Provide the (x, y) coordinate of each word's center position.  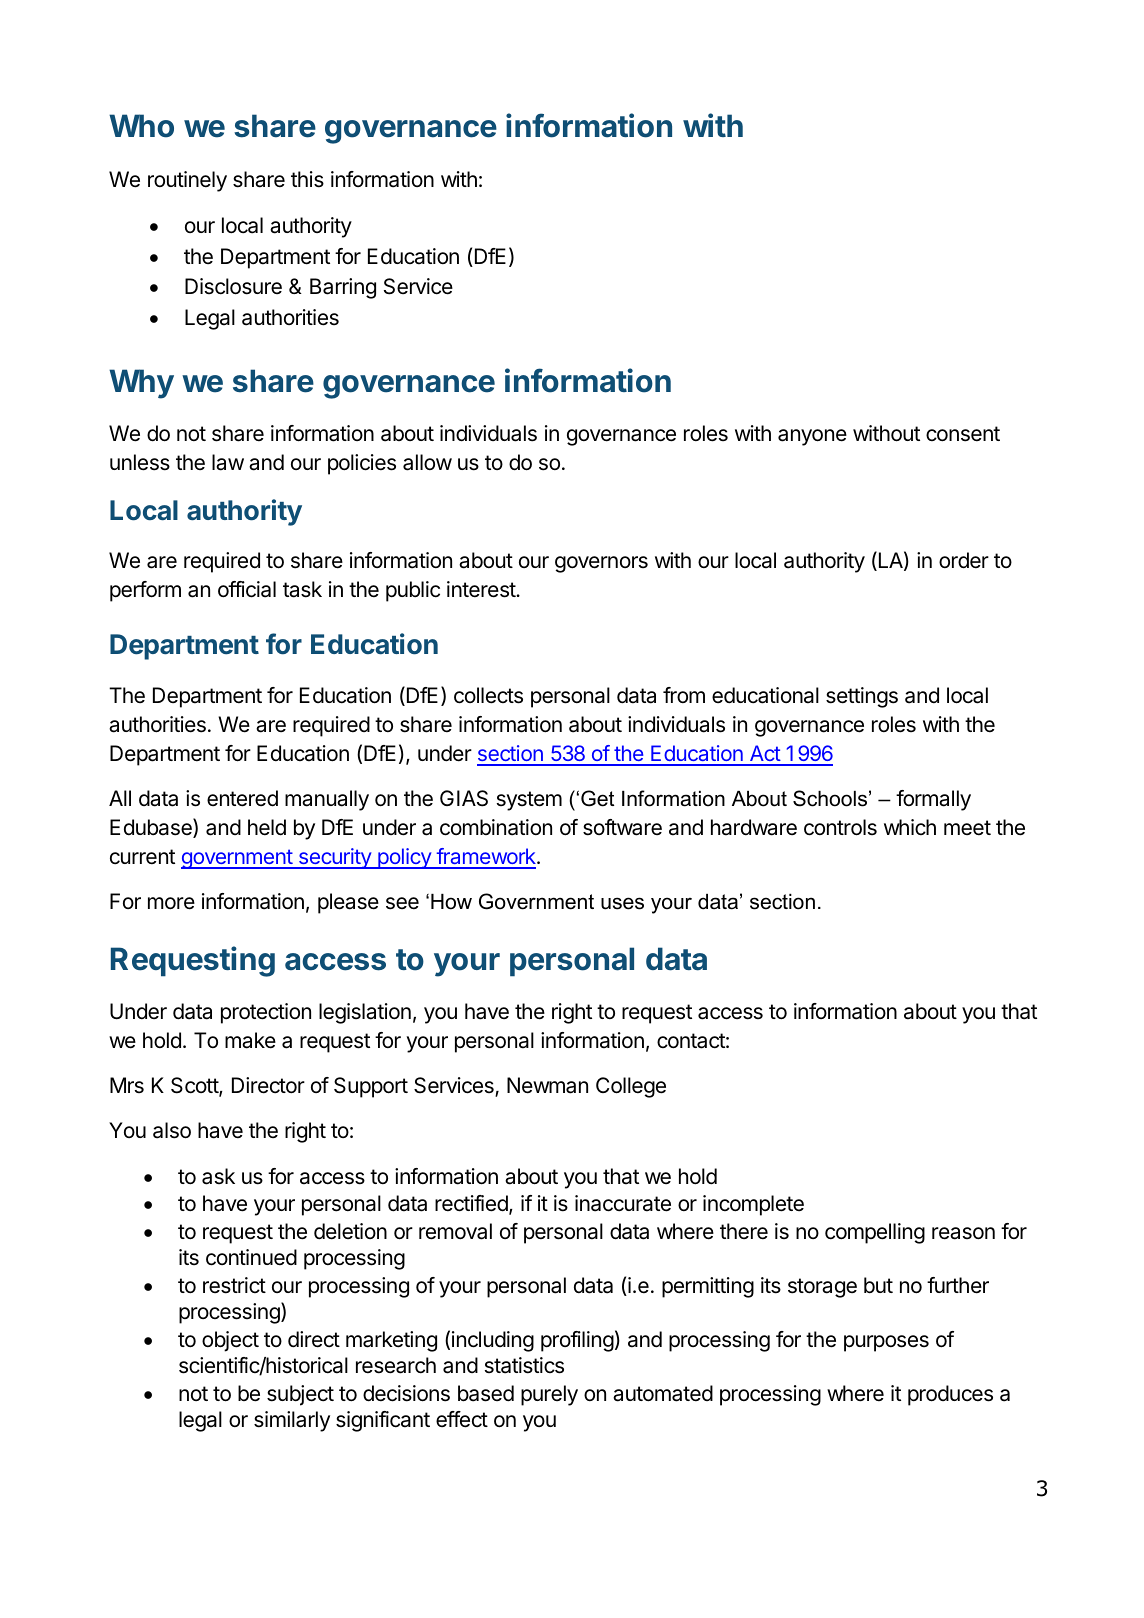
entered (242, 798)
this (307, 179)
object (230, 1341)
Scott (195, 1086)
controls (840, 827)
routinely (187, 181)
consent (963, 434)
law (228, 462)
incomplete (753, 1205)
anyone (812, 437)
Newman (547, 1085)
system (529, 801)
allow (427, 462)
